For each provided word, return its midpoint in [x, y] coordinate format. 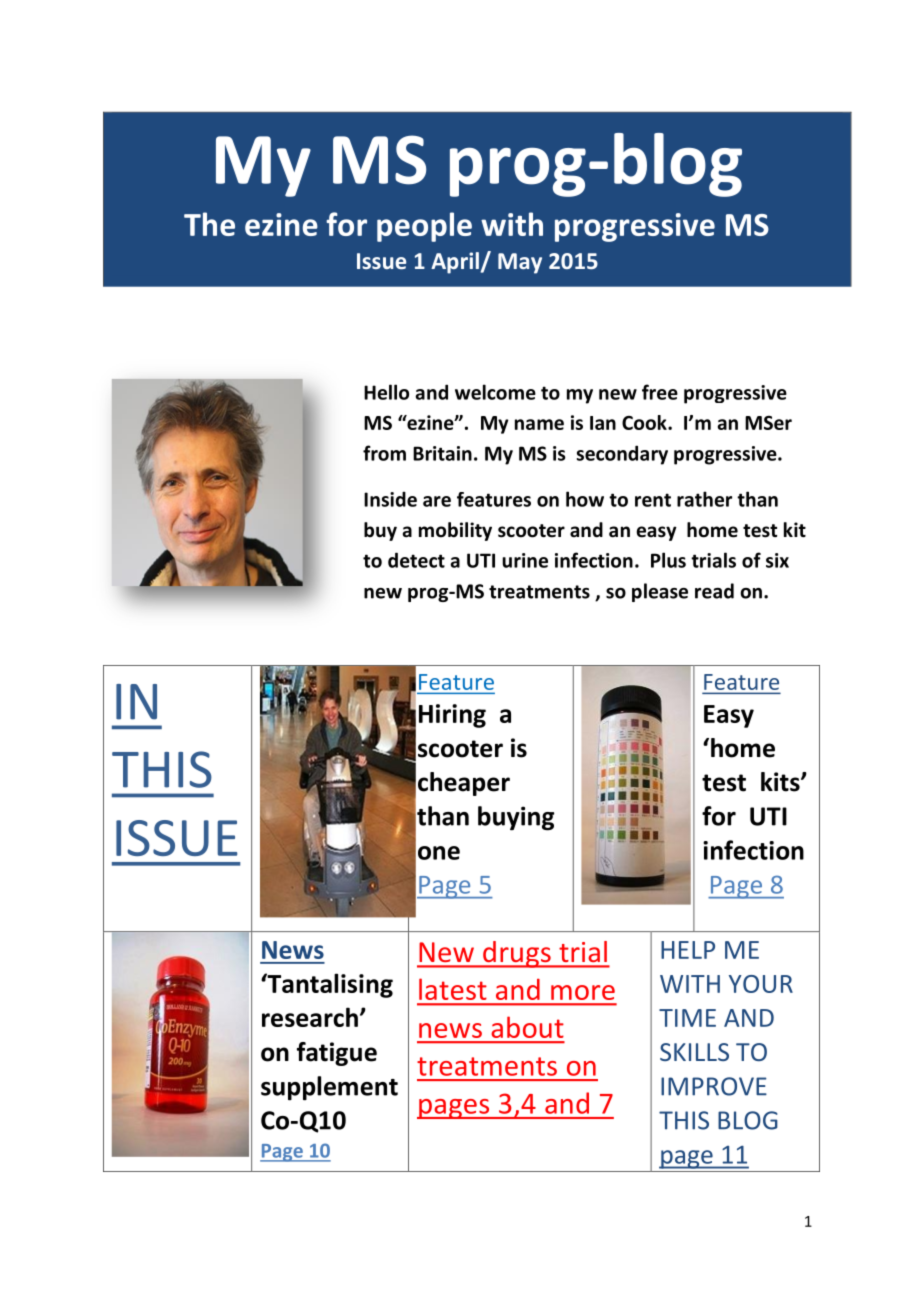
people [424, 227]
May [520, 263]
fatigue [337, 1054]
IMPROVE [714, 1086]
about [527, 1027]
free [660, 392]
